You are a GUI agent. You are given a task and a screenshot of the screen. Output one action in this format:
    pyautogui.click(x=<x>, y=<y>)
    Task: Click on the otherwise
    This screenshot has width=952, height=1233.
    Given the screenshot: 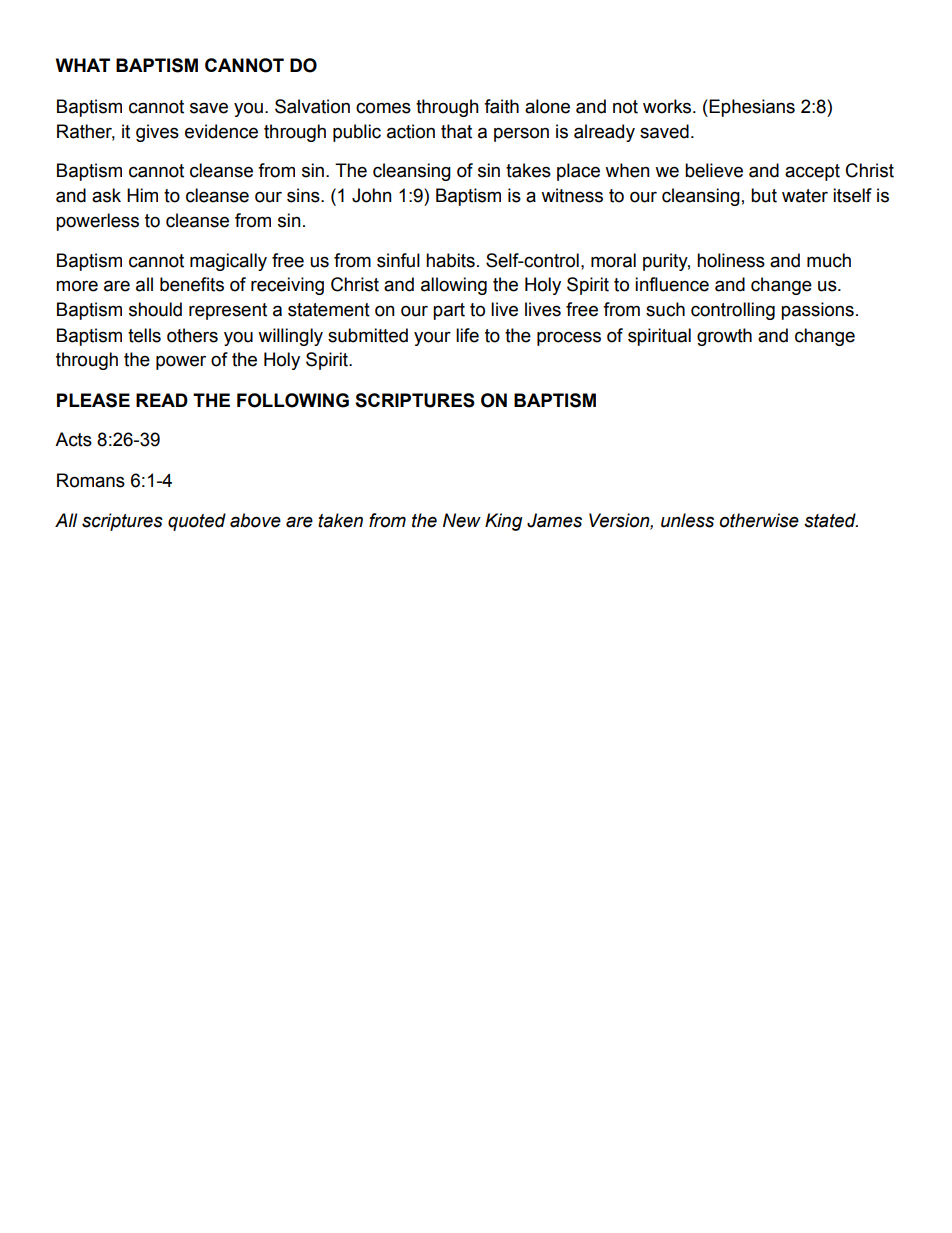 What is the action you would take?
    pyautogui.click(x=759, y=520)
